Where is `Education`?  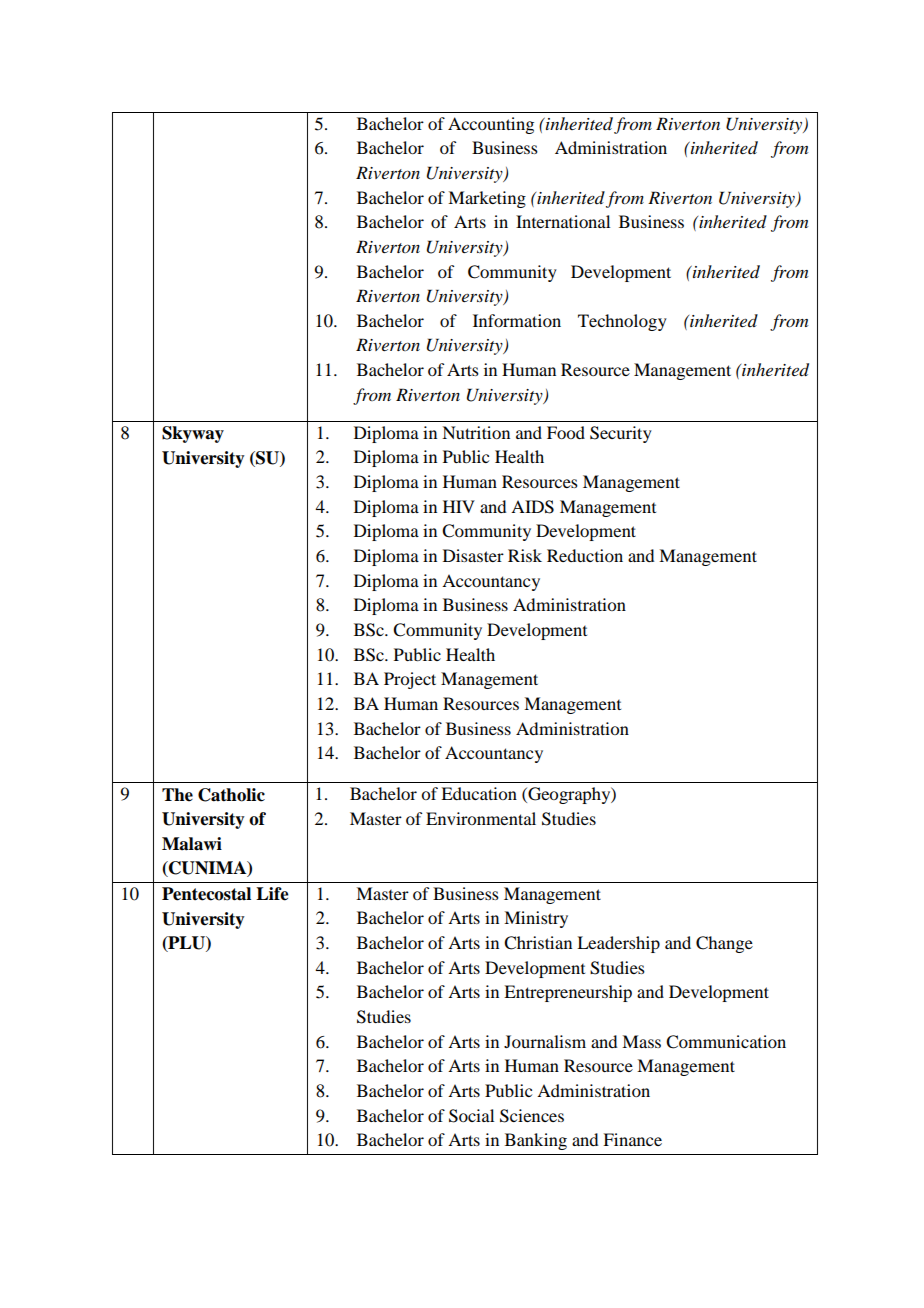
Education is located at coordinates (479, 793).
